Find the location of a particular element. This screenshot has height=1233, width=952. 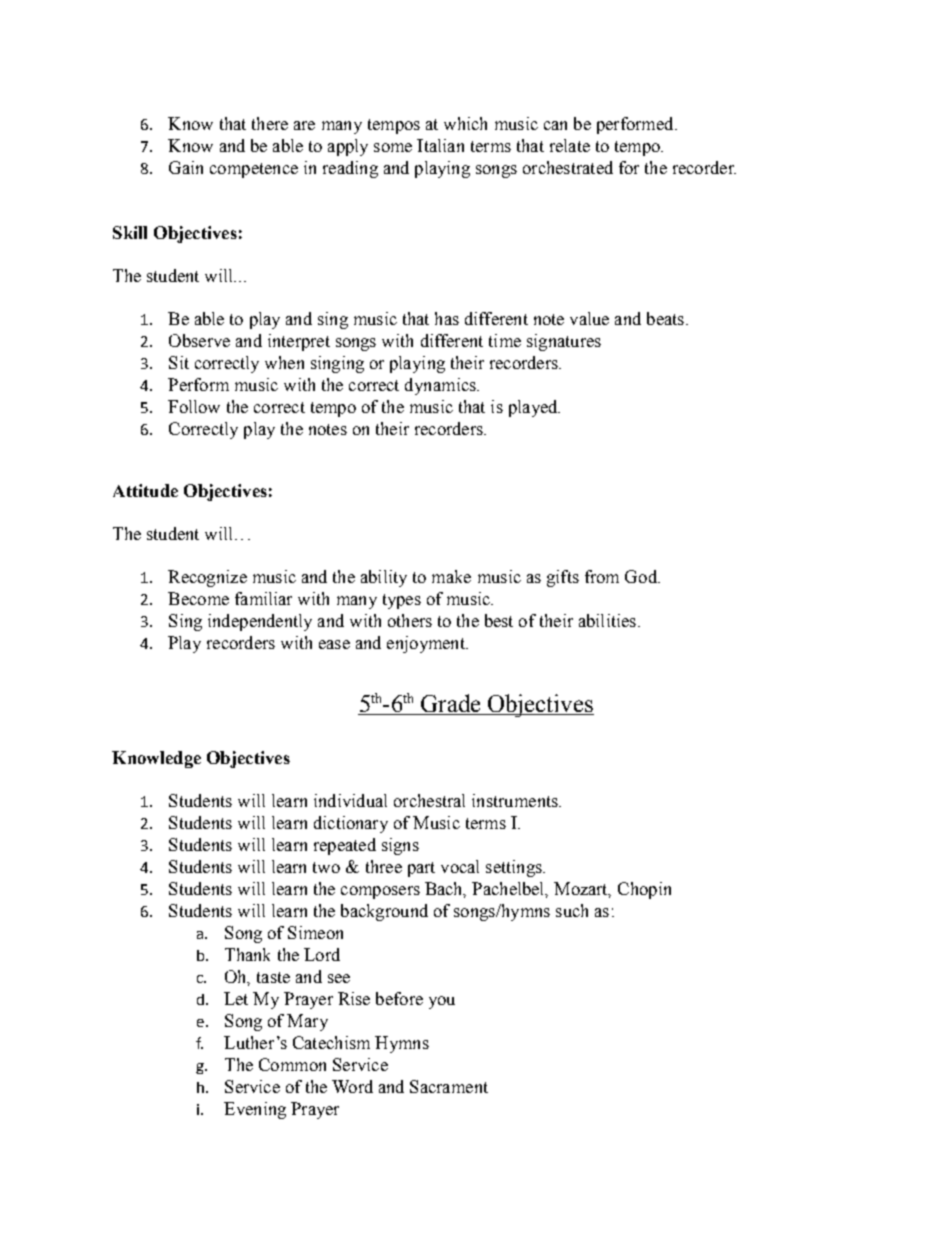

Thank is located at coordinates (247, 954).
